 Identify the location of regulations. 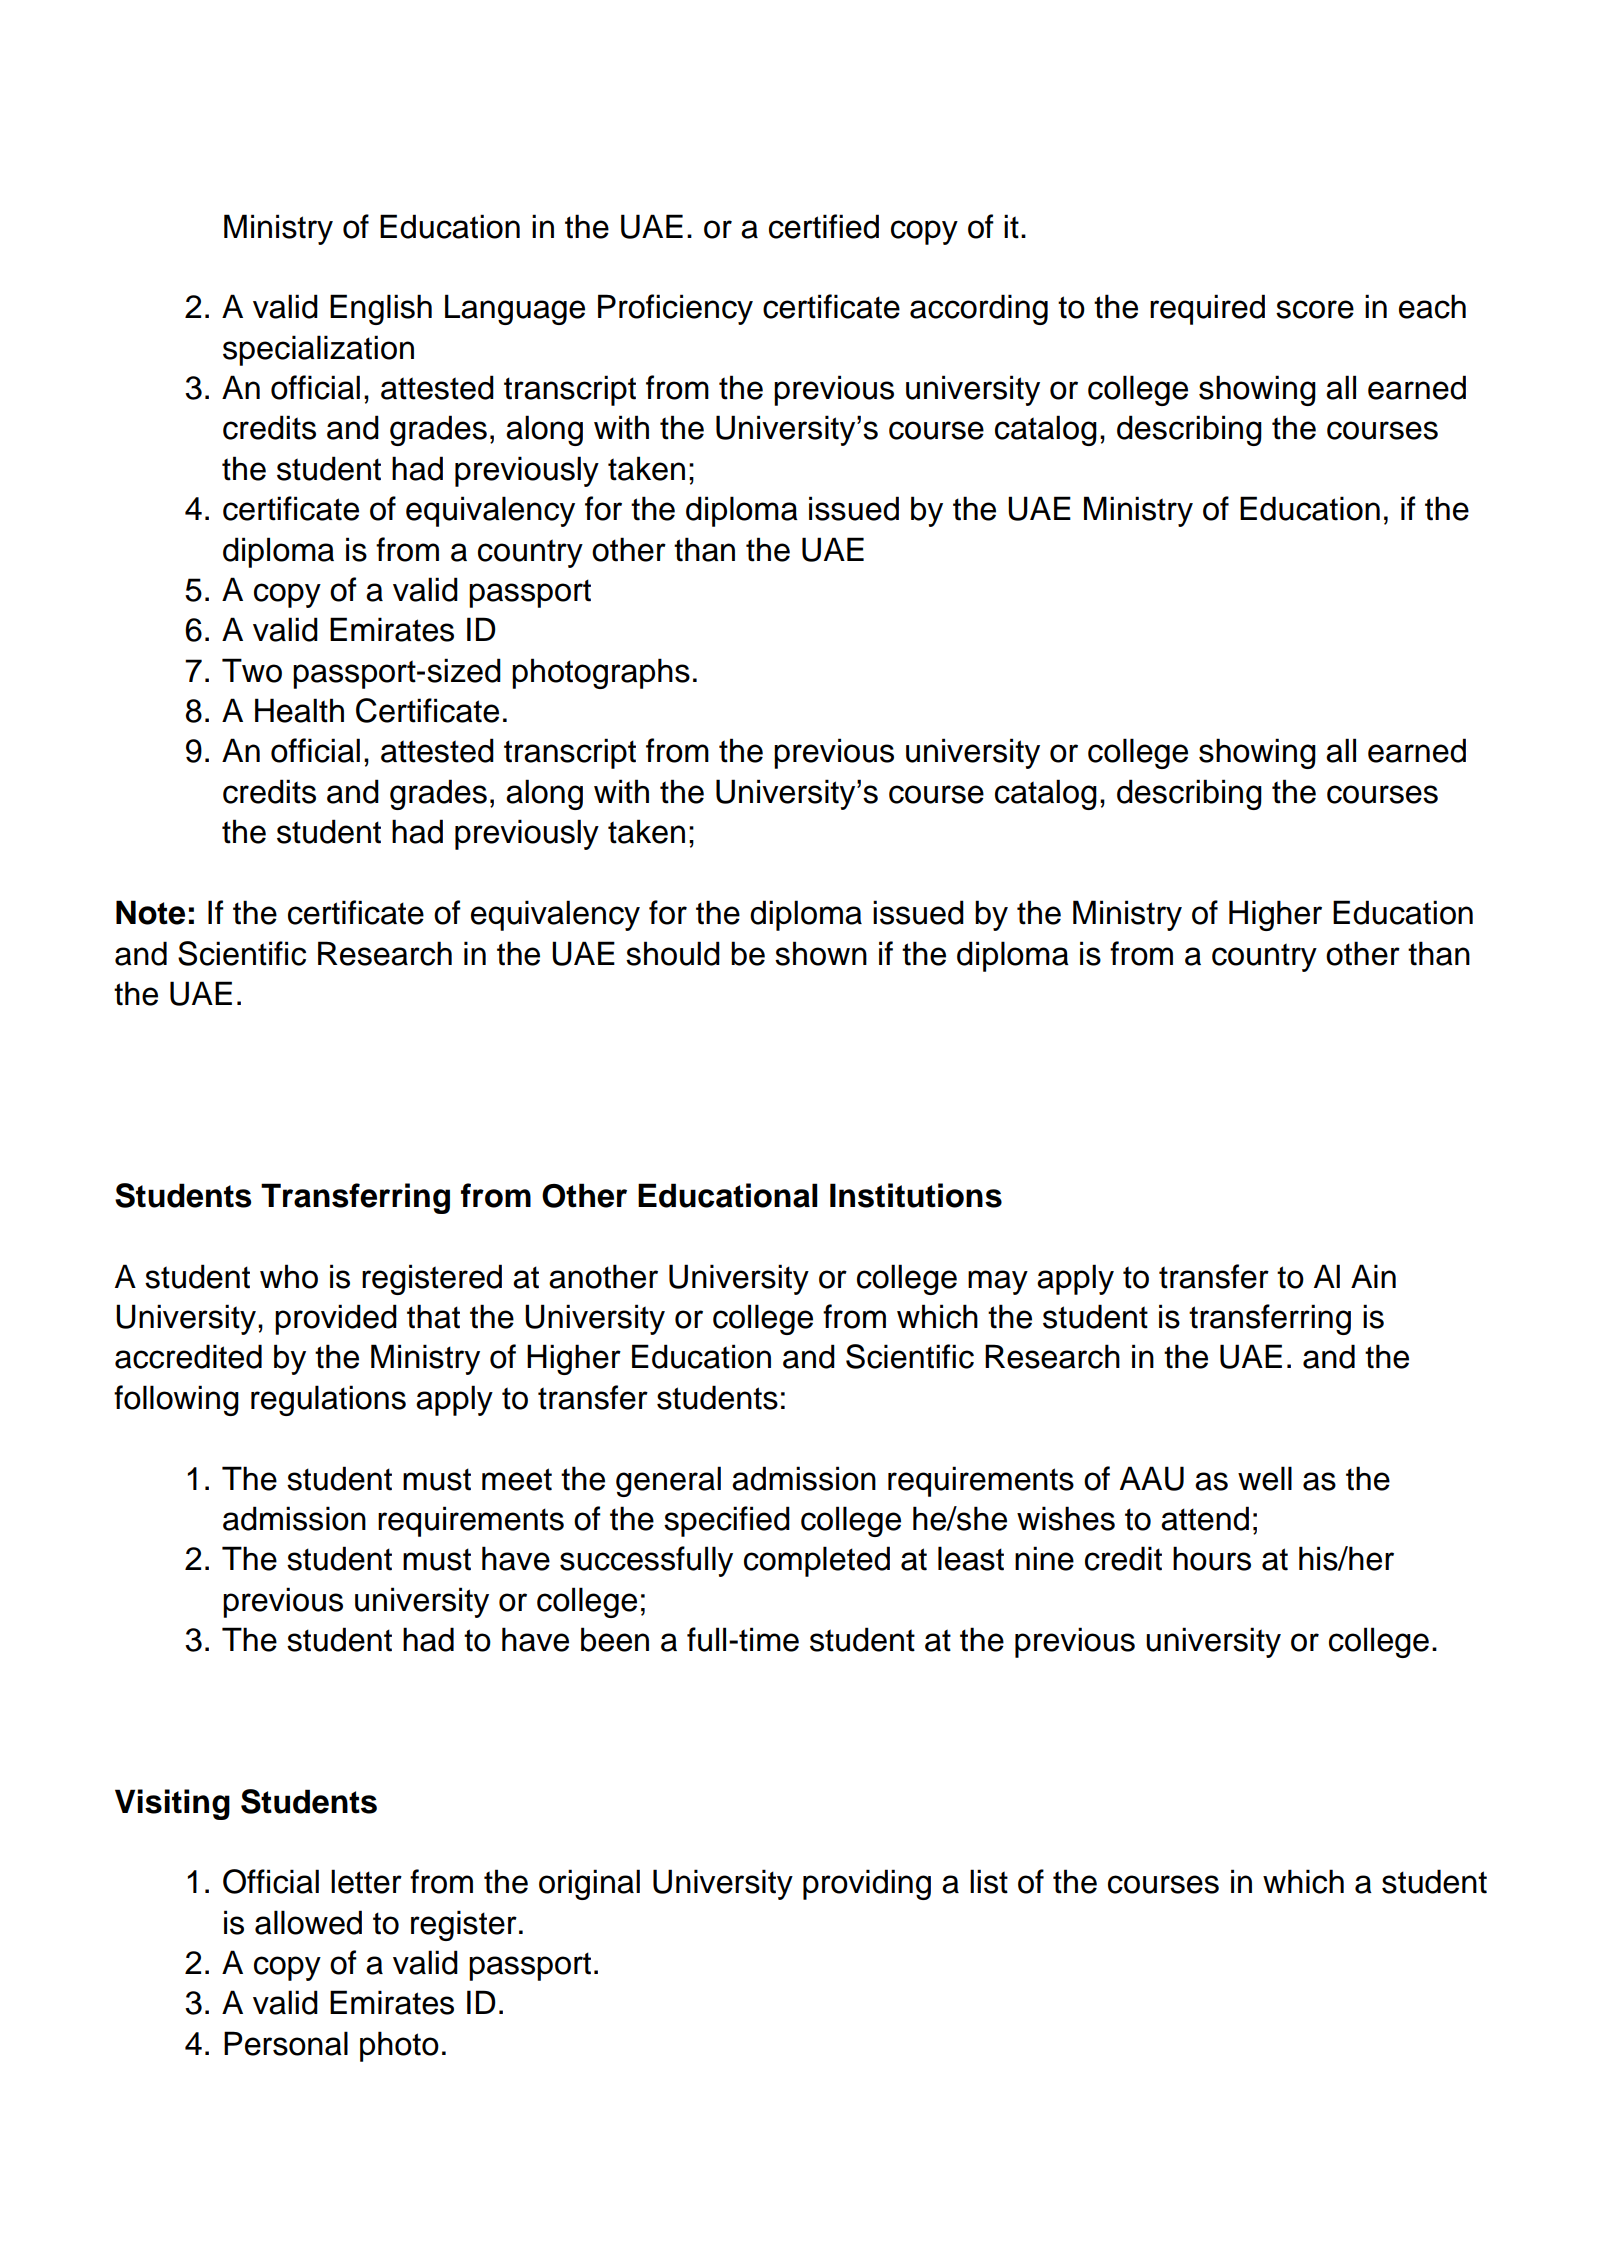
(328, 1400).
